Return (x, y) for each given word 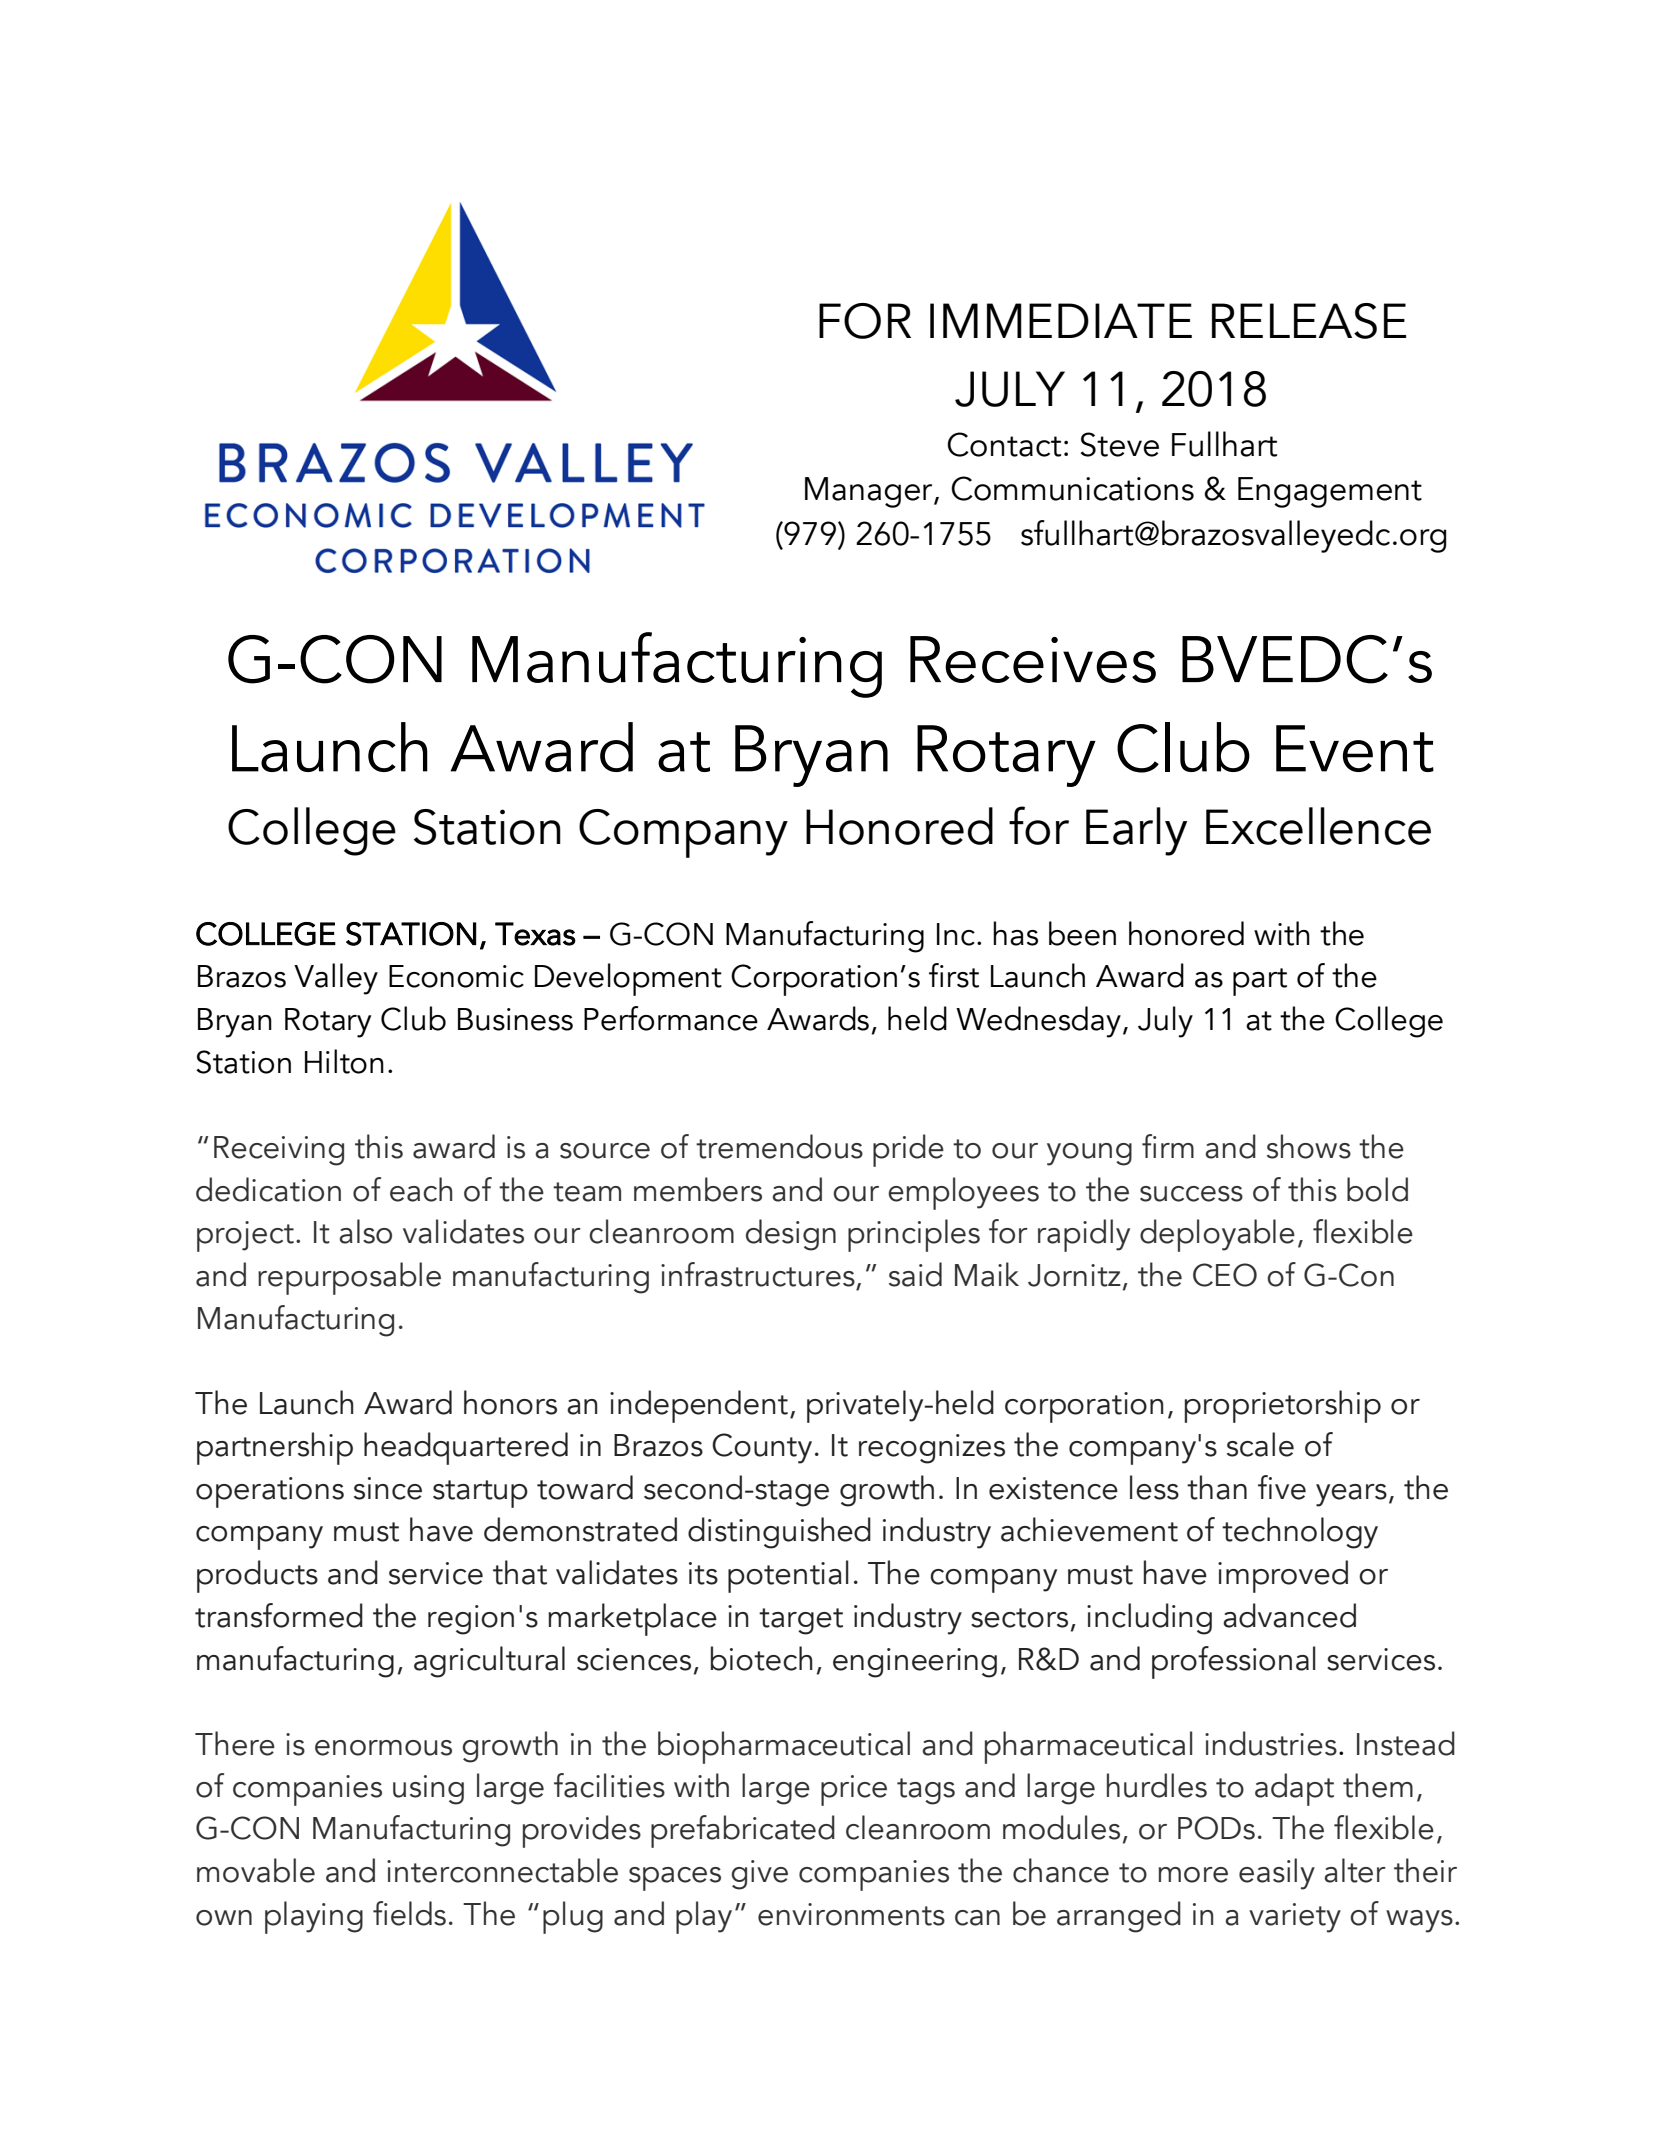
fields (409, 1913)
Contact (1004, 444)
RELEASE (1309, 321)
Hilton (344, 1061)
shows (1309, 1146)
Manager (870, 492)
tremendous (779, 1146)
